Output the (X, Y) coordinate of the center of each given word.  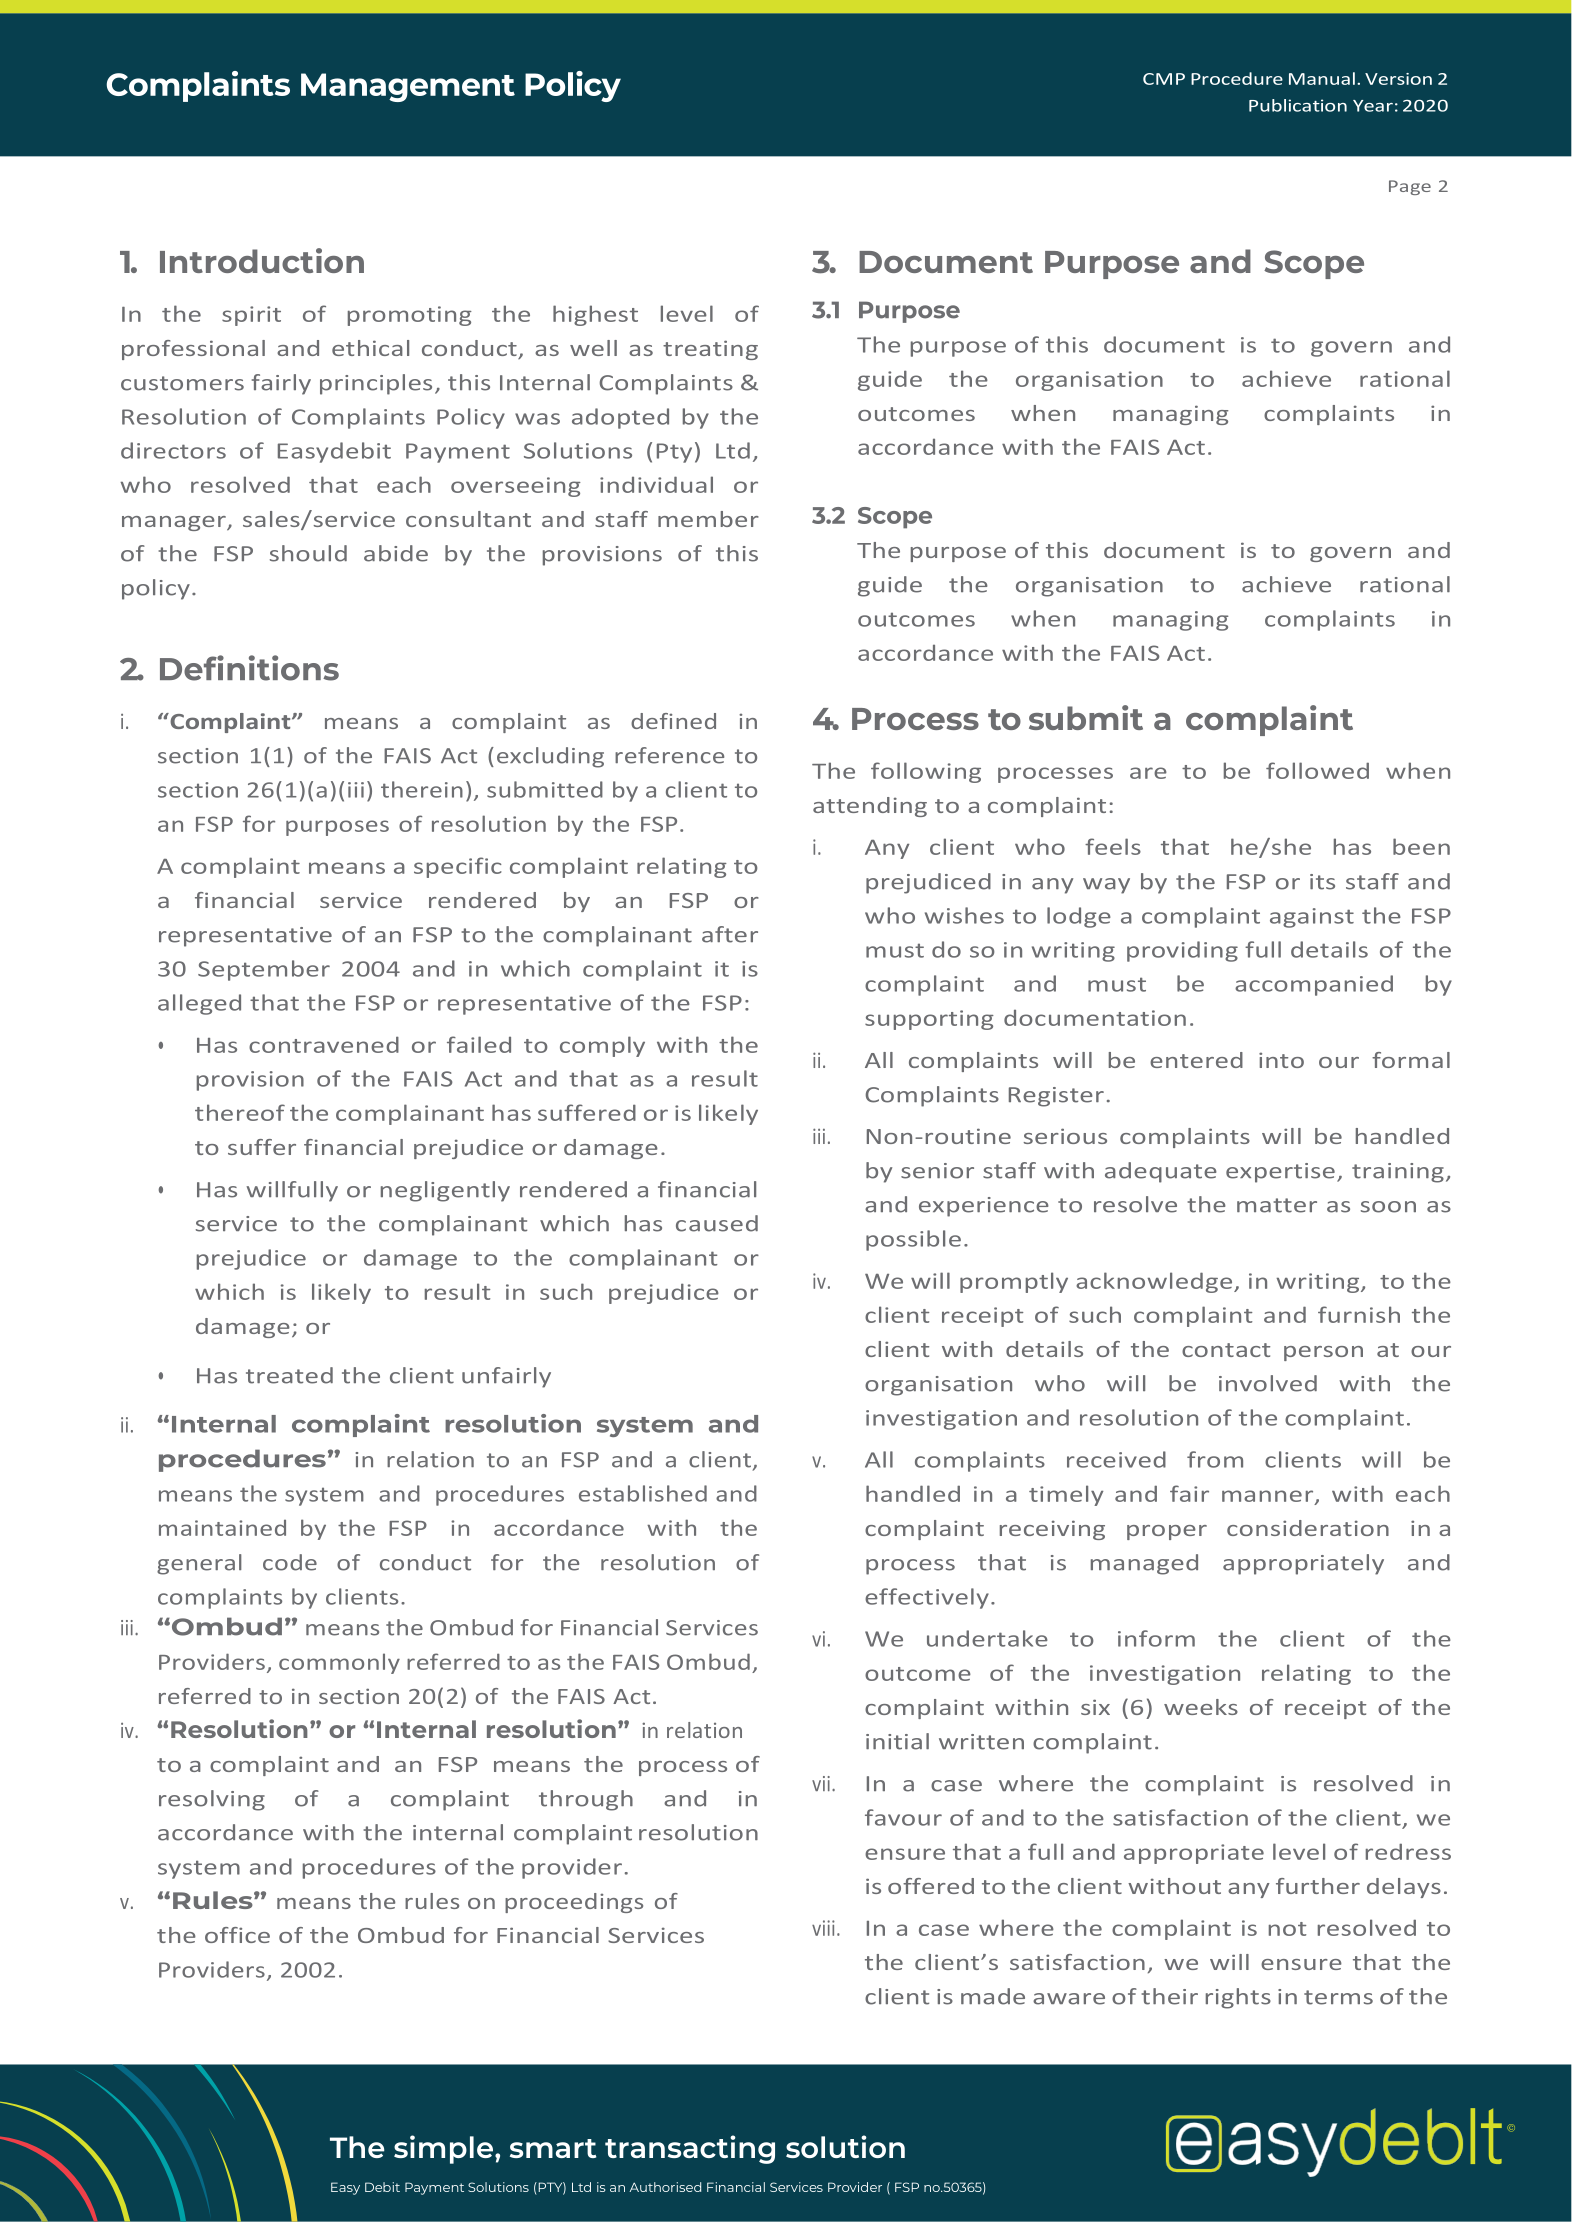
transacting (690, 2149)
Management (408, 87)
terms (1338, 1997)
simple (445, 2149)
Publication (1298, 105)
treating (710, 350)
